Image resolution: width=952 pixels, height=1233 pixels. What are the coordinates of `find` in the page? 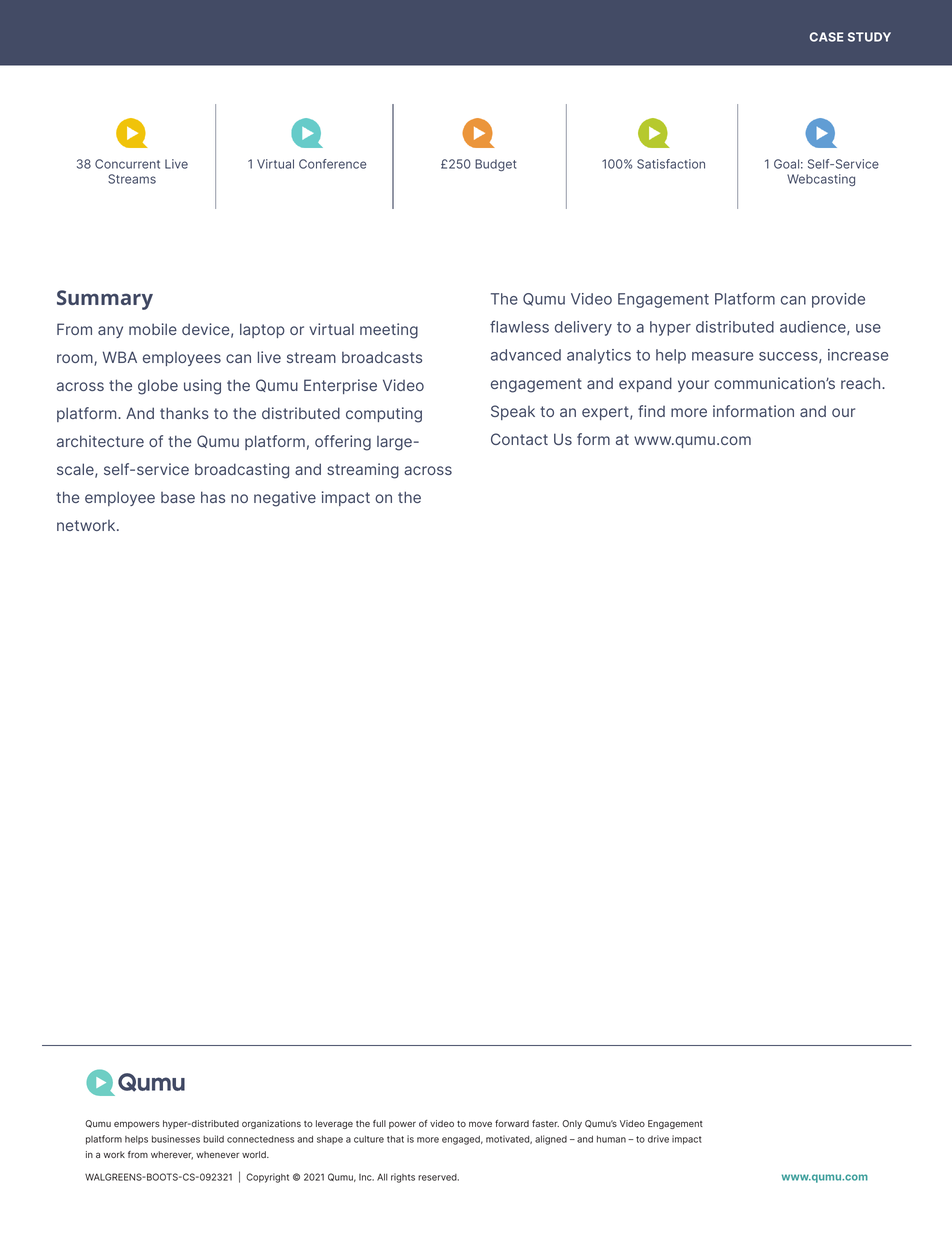 It's located at (651, 411).
